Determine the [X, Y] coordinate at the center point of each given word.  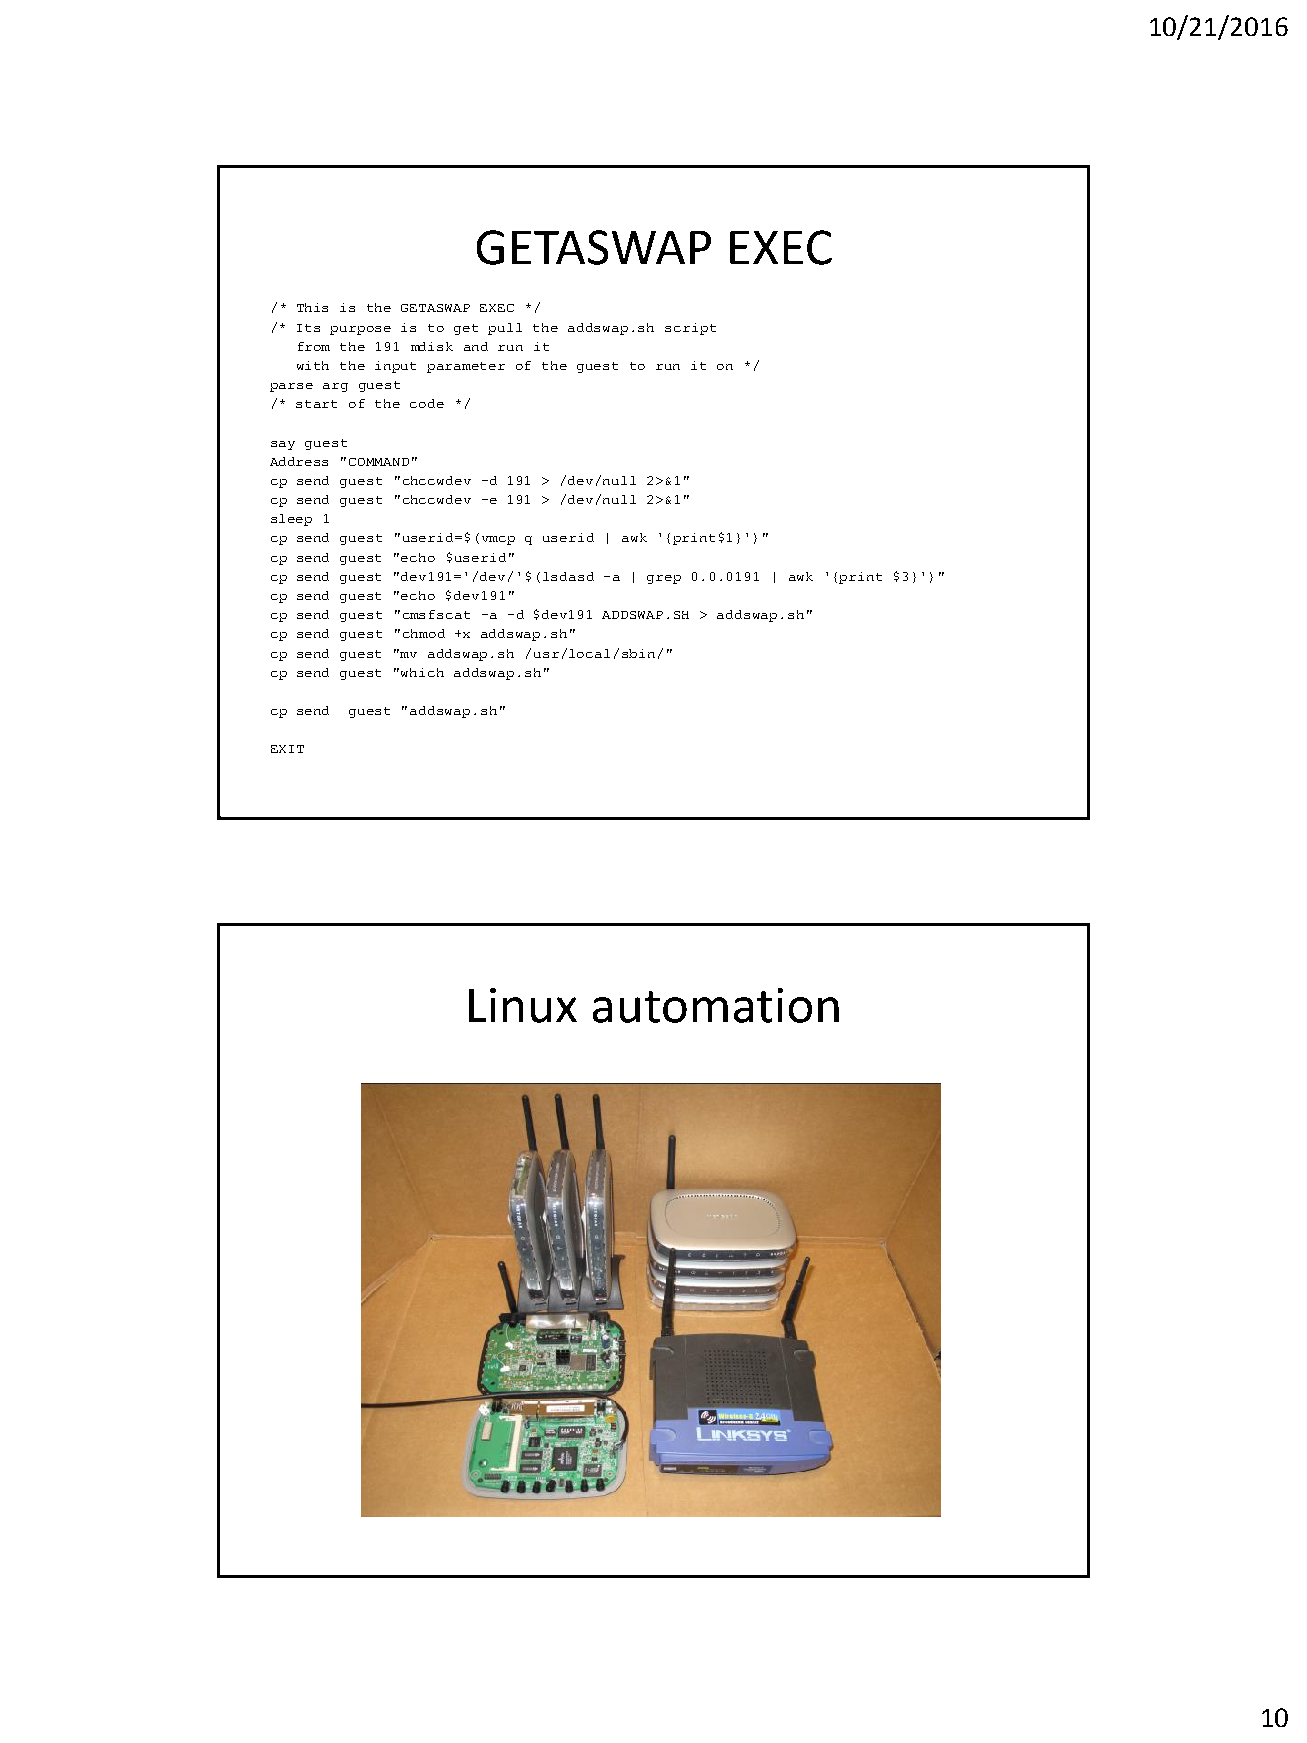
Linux [523, 1005]
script [690, 329]
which [422, 672]
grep [664, 579]
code [427, 403]
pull [505, 329]
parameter [466, 367]
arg [335, 387]
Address [299, 461]
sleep [291, 520]
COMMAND [379, 462]
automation [716, 1005]
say [283, 445]
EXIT [287, 749]
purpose [360, 330]
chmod [424, 633]
